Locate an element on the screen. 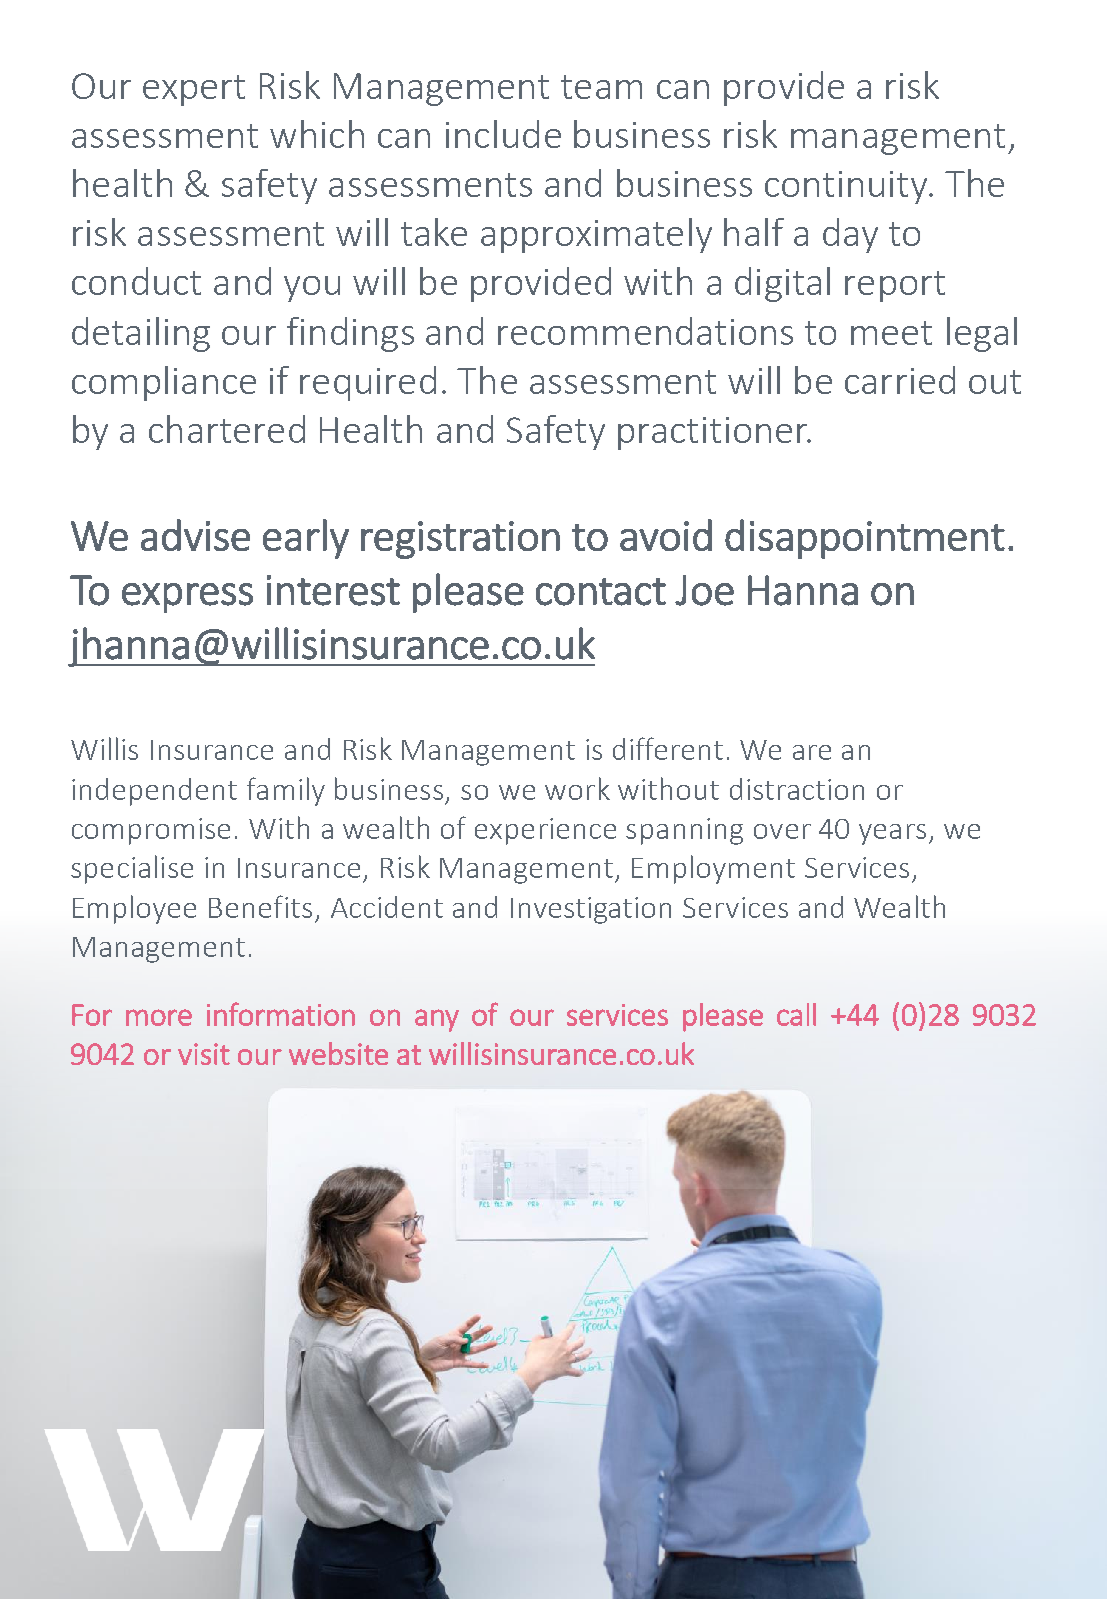 This screenshot has width=1107, height=1599. recommendations is located at coordinates (645, 331).
